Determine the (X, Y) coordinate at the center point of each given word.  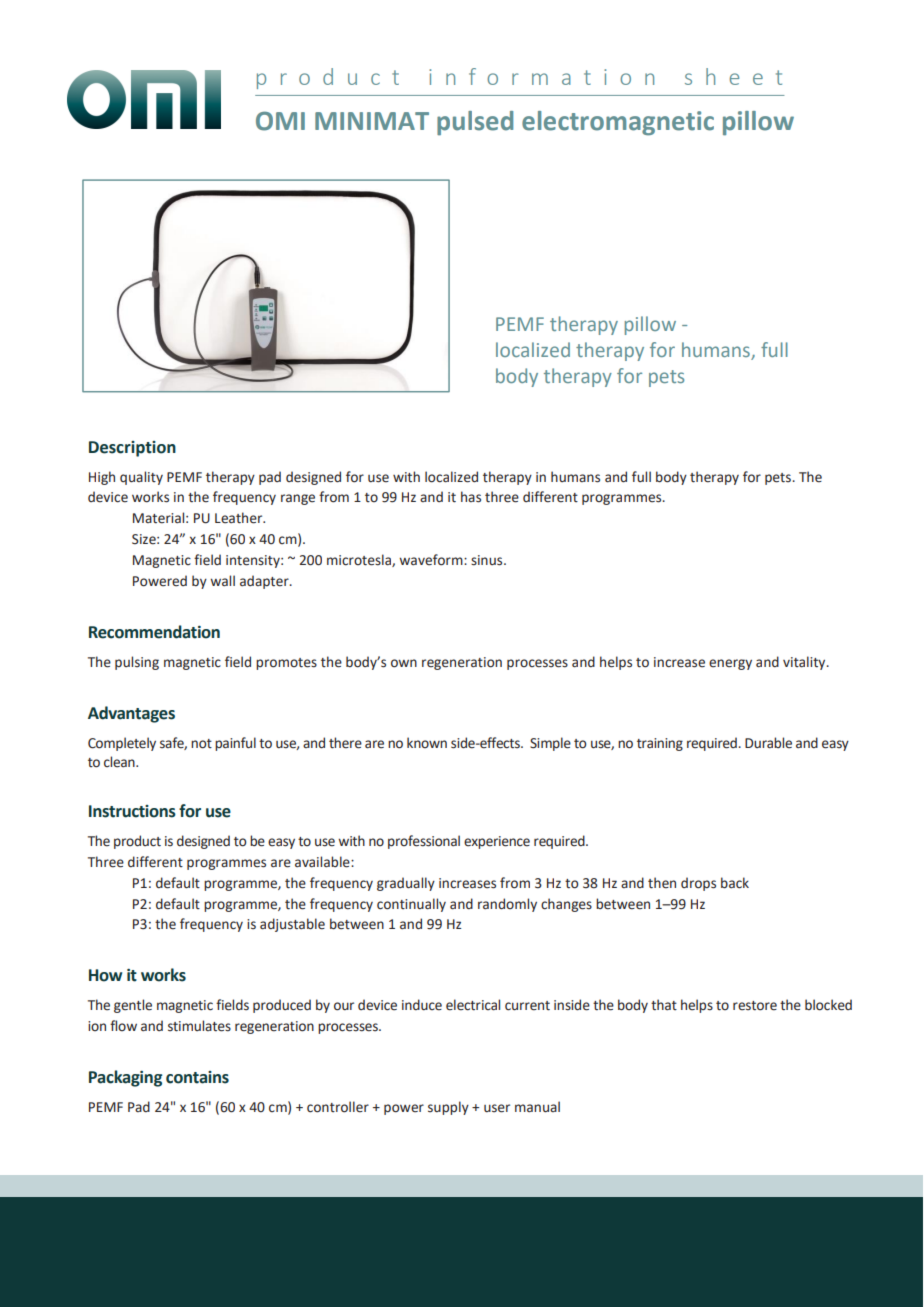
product (137, 842)
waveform (432, 560)
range (298, 499)
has (471, 497)
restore (755, 1006)
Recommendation (154, 632)
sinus (488, 560)
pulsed (475, 123)
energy (730, 664)
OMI (280, 121)
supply (448, 1108)
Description (132, 449)
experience (497, 842)
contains (197, 1077)
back (735, 883)
